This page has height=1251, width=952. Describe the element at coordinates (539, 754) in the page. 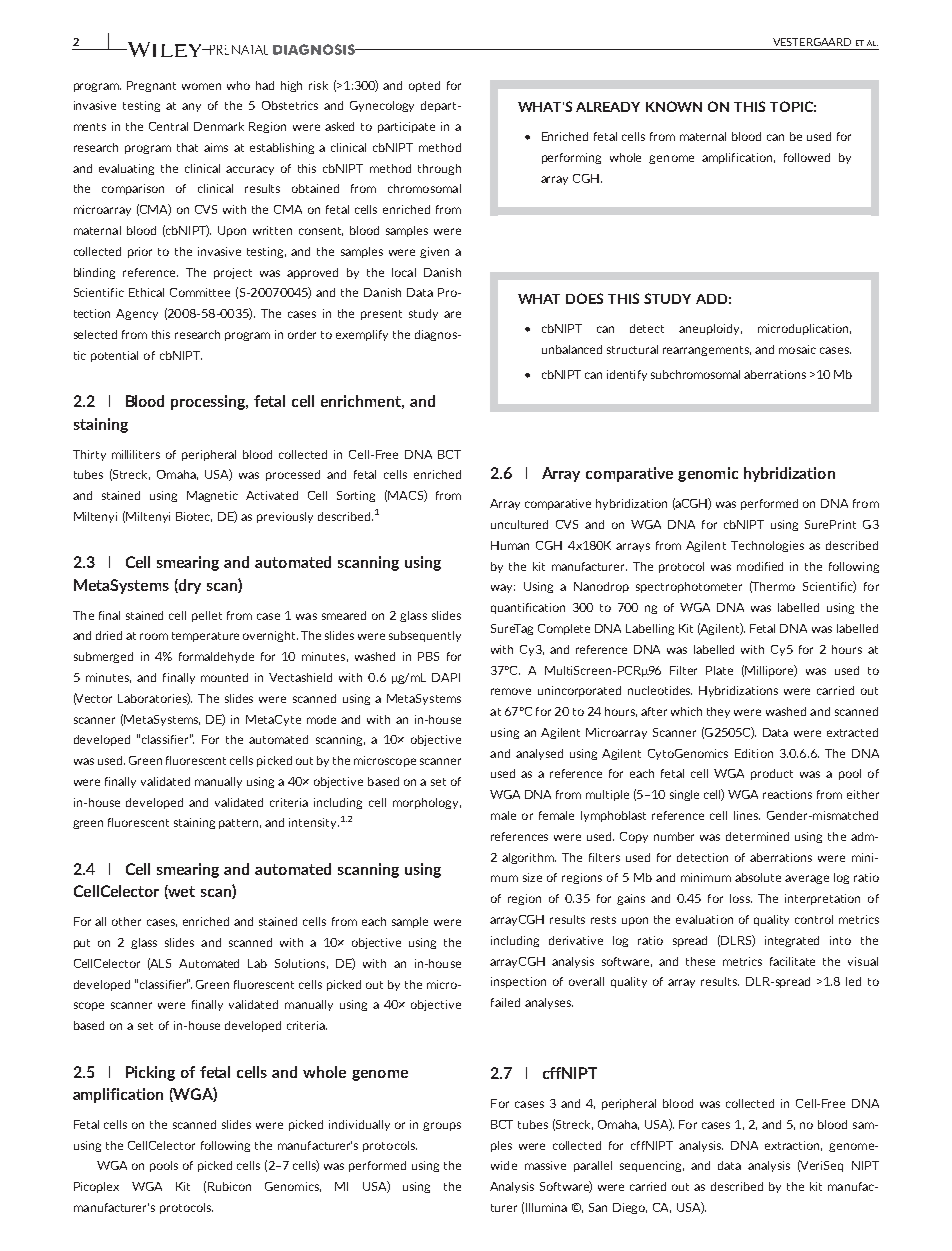

I see `analysed` at that location.
